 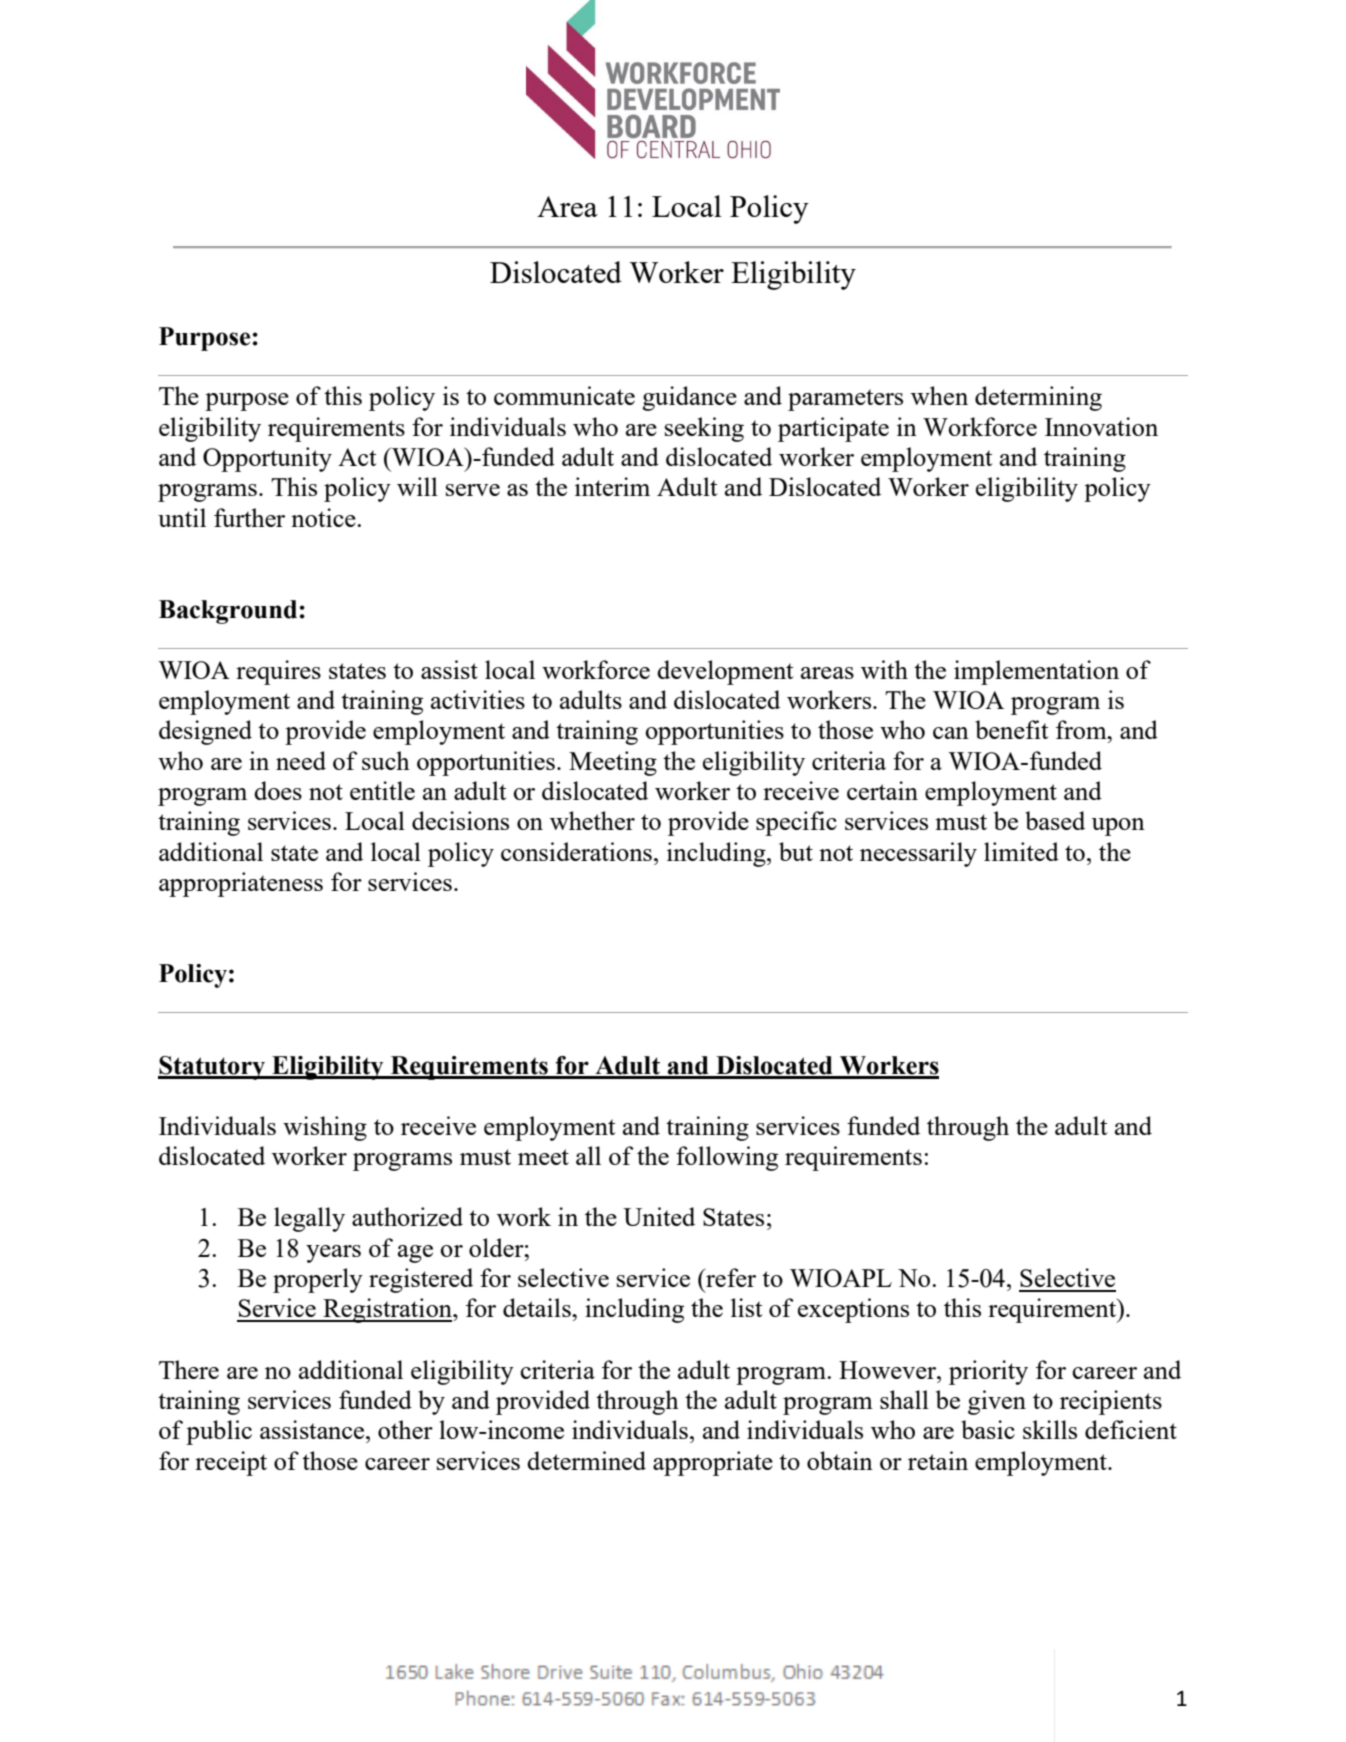 I want to click on Opportunity, so click(x=267, y=459).
